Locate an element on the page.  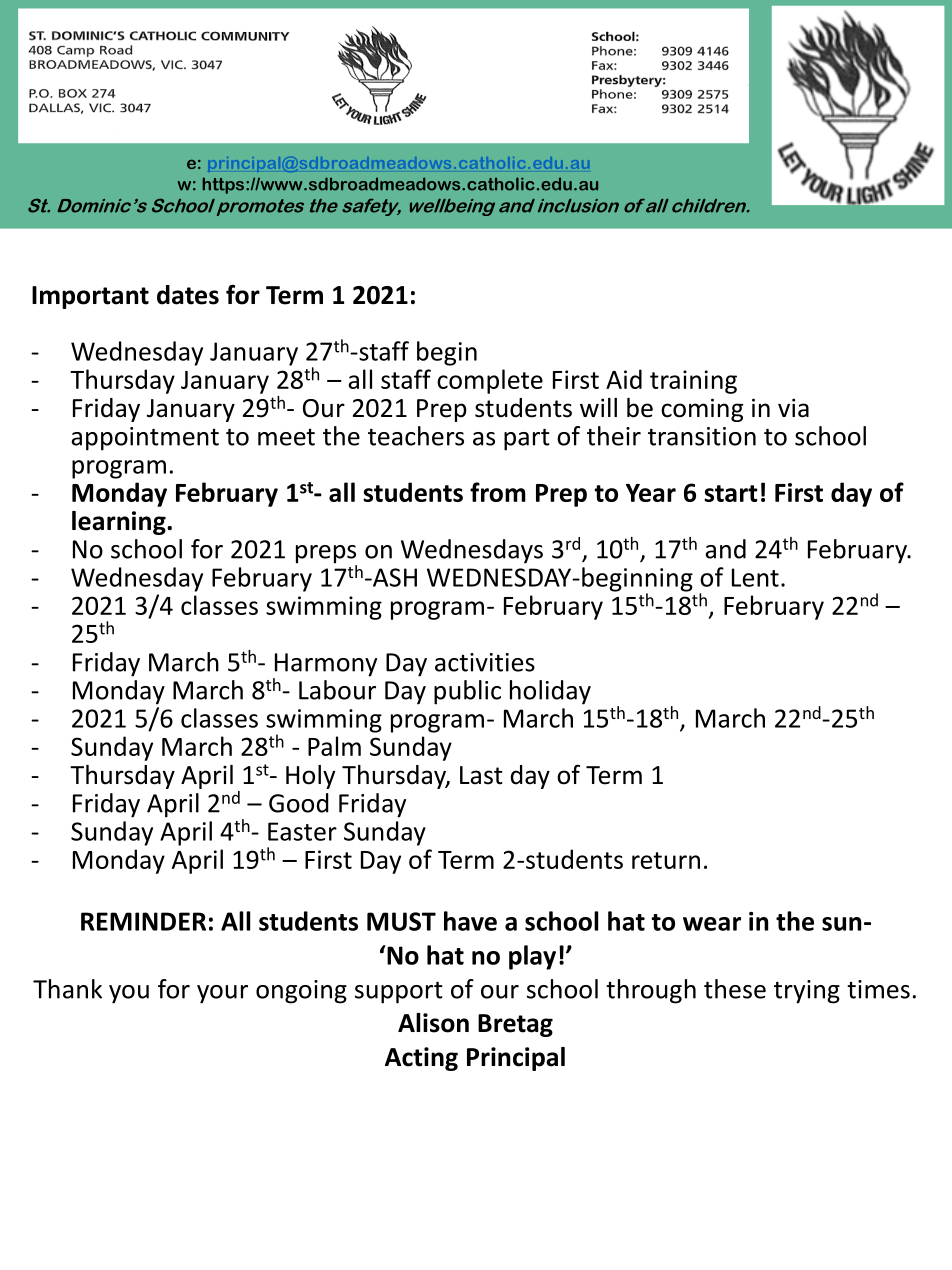
Lent is located at coordinates (755, 577).
